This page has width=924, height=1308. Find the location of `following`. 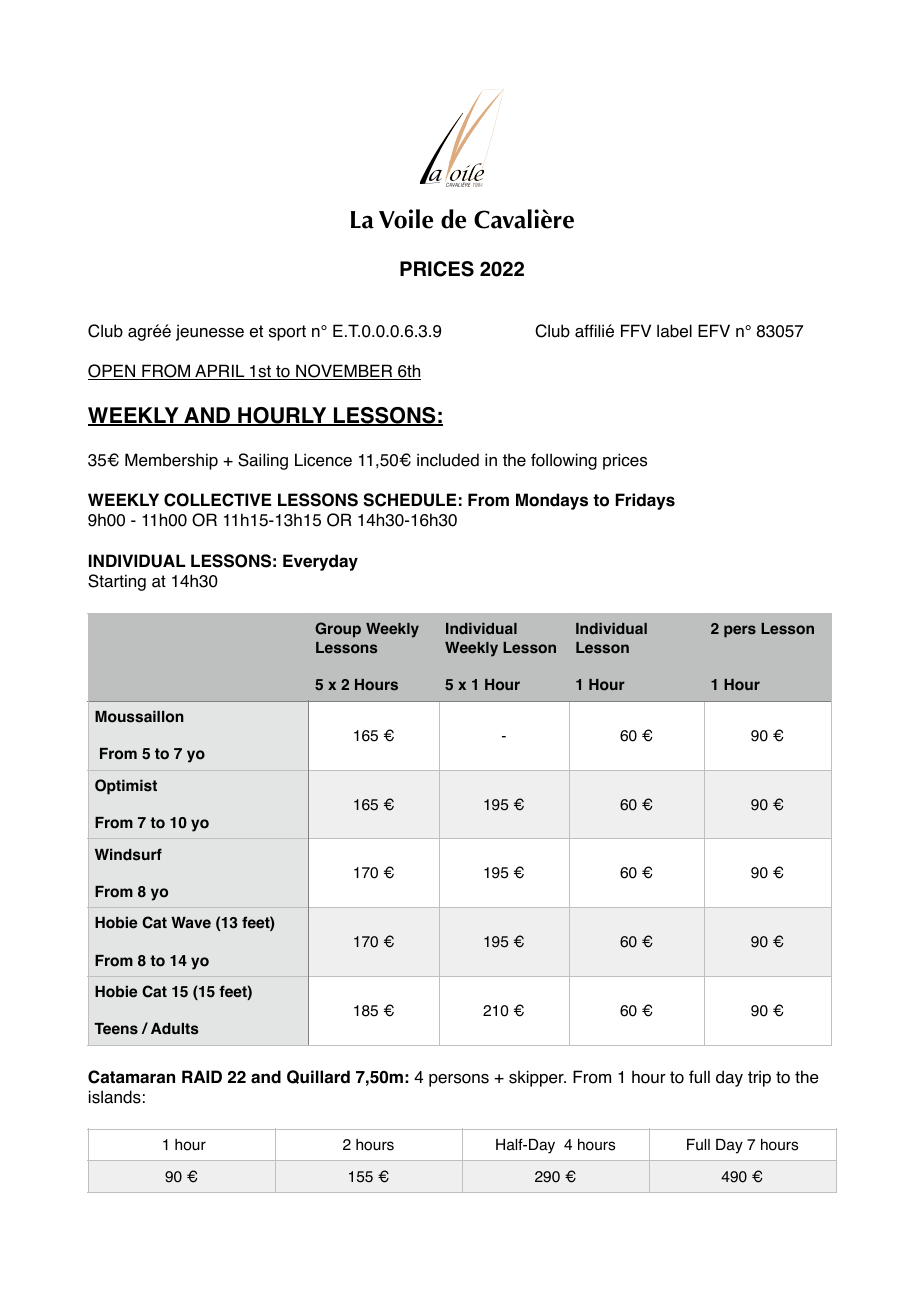

following is located at coordinates (564, 461).
